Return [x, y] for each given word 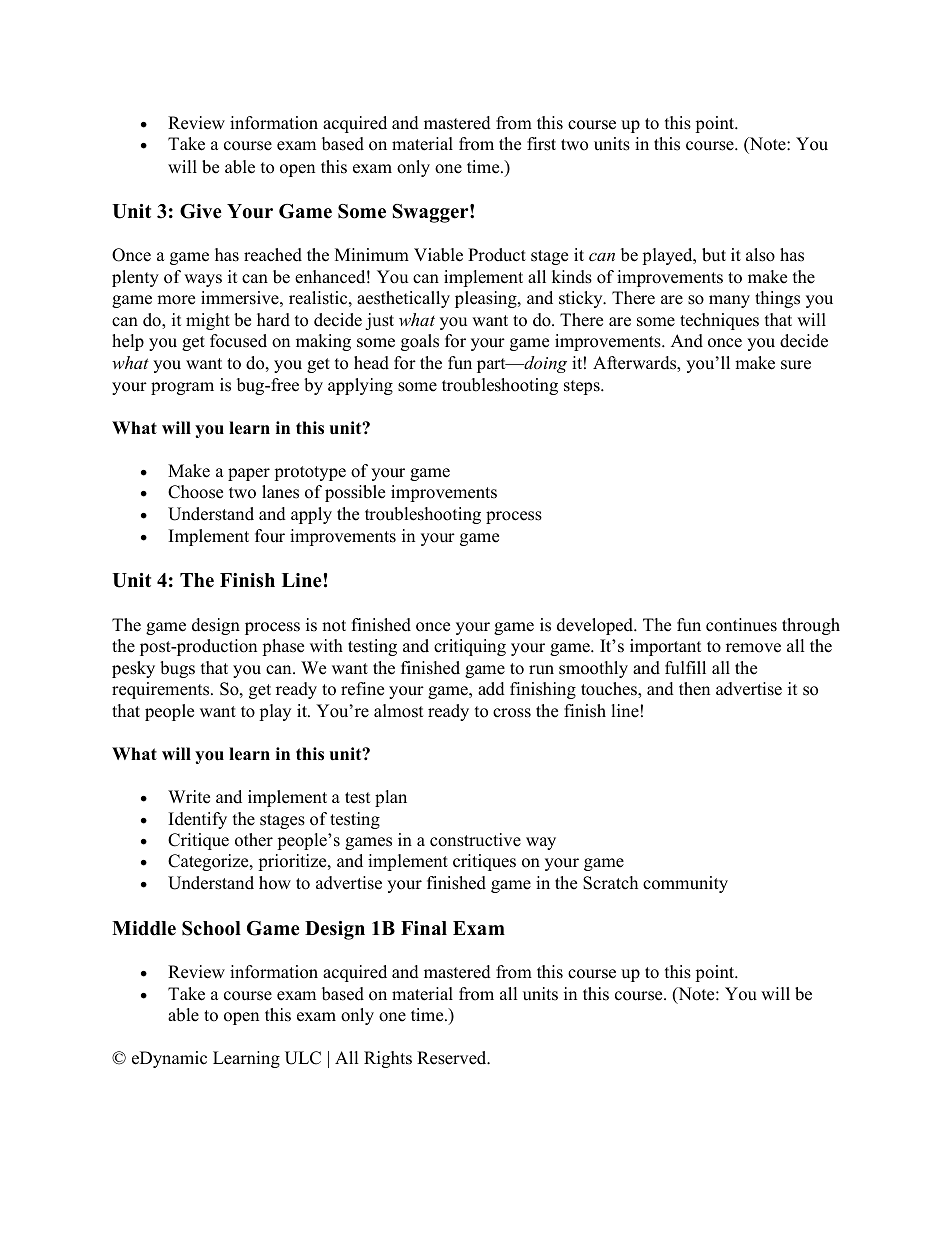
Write [189, 797]
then [694, 689]
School [211, 928]
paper [249, 474]
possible [355, 493]
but [714, 255]
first [541, 144]
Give [201, 211]
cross [512, 713]
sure [796, 365]
